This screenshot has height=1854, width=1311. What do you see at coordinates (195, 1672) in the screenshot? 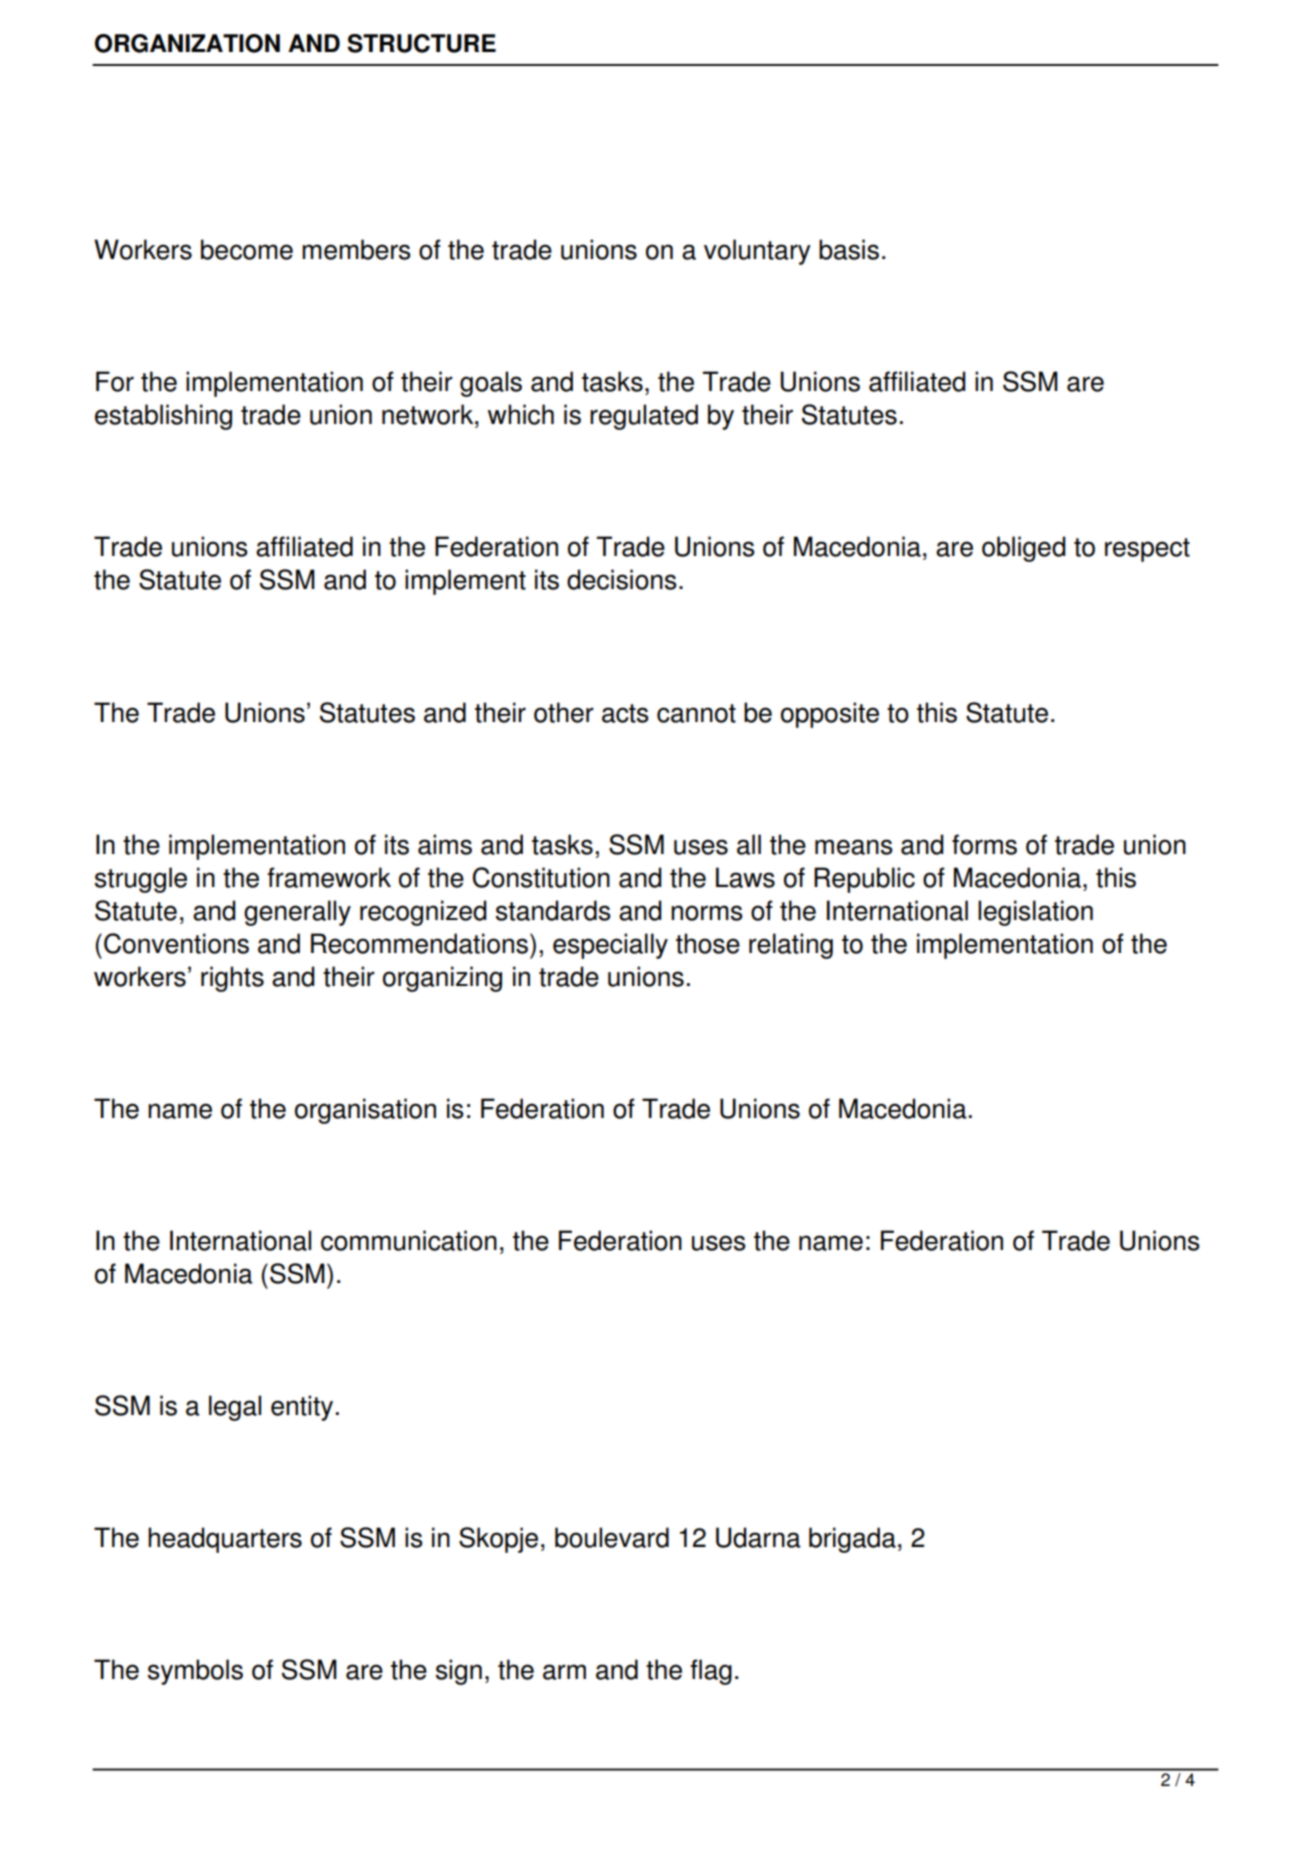
I see `symbols` at bounding box center [195, 1672].
